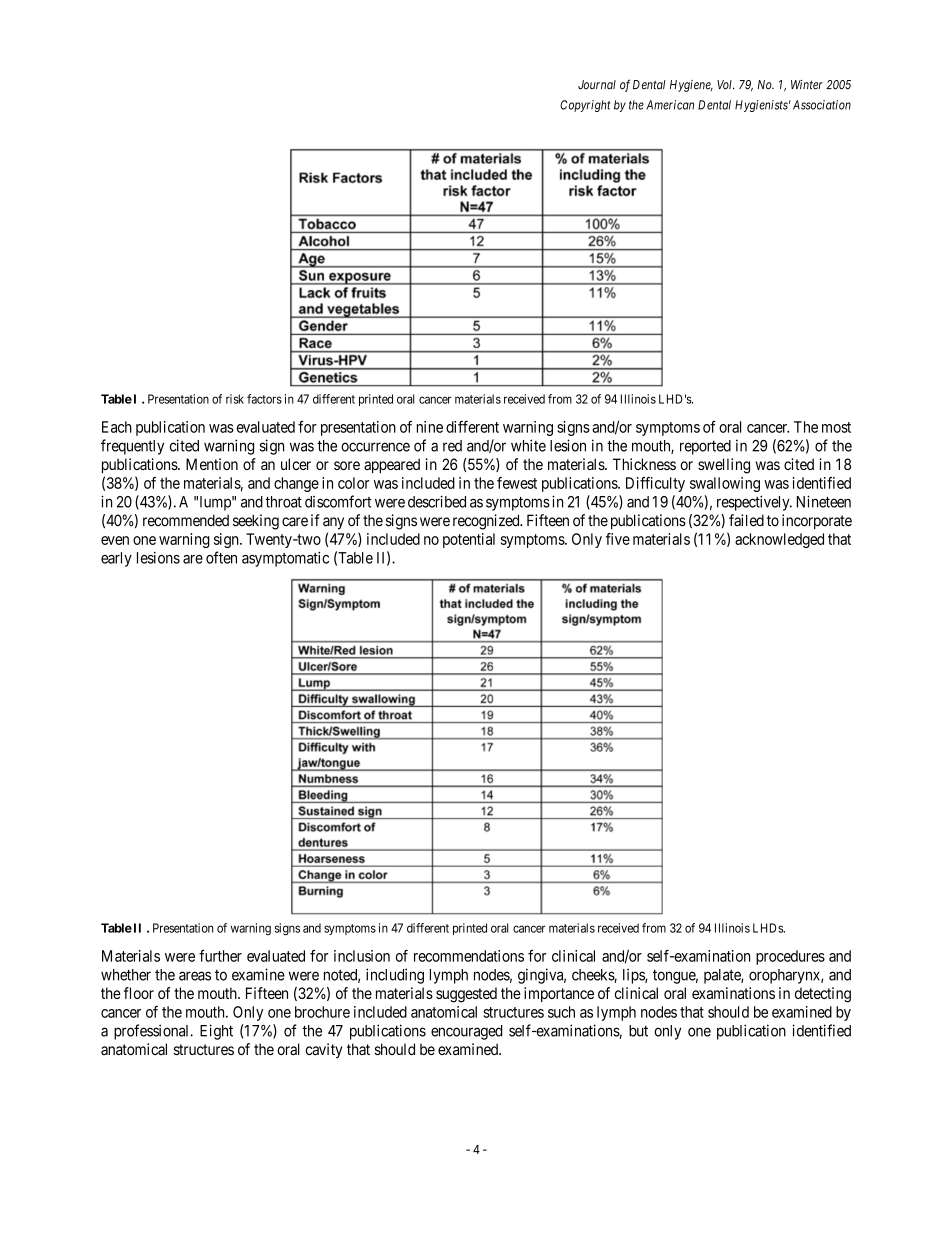 The image size is (952, 1233). I want to click on often, so click(221, 557).
